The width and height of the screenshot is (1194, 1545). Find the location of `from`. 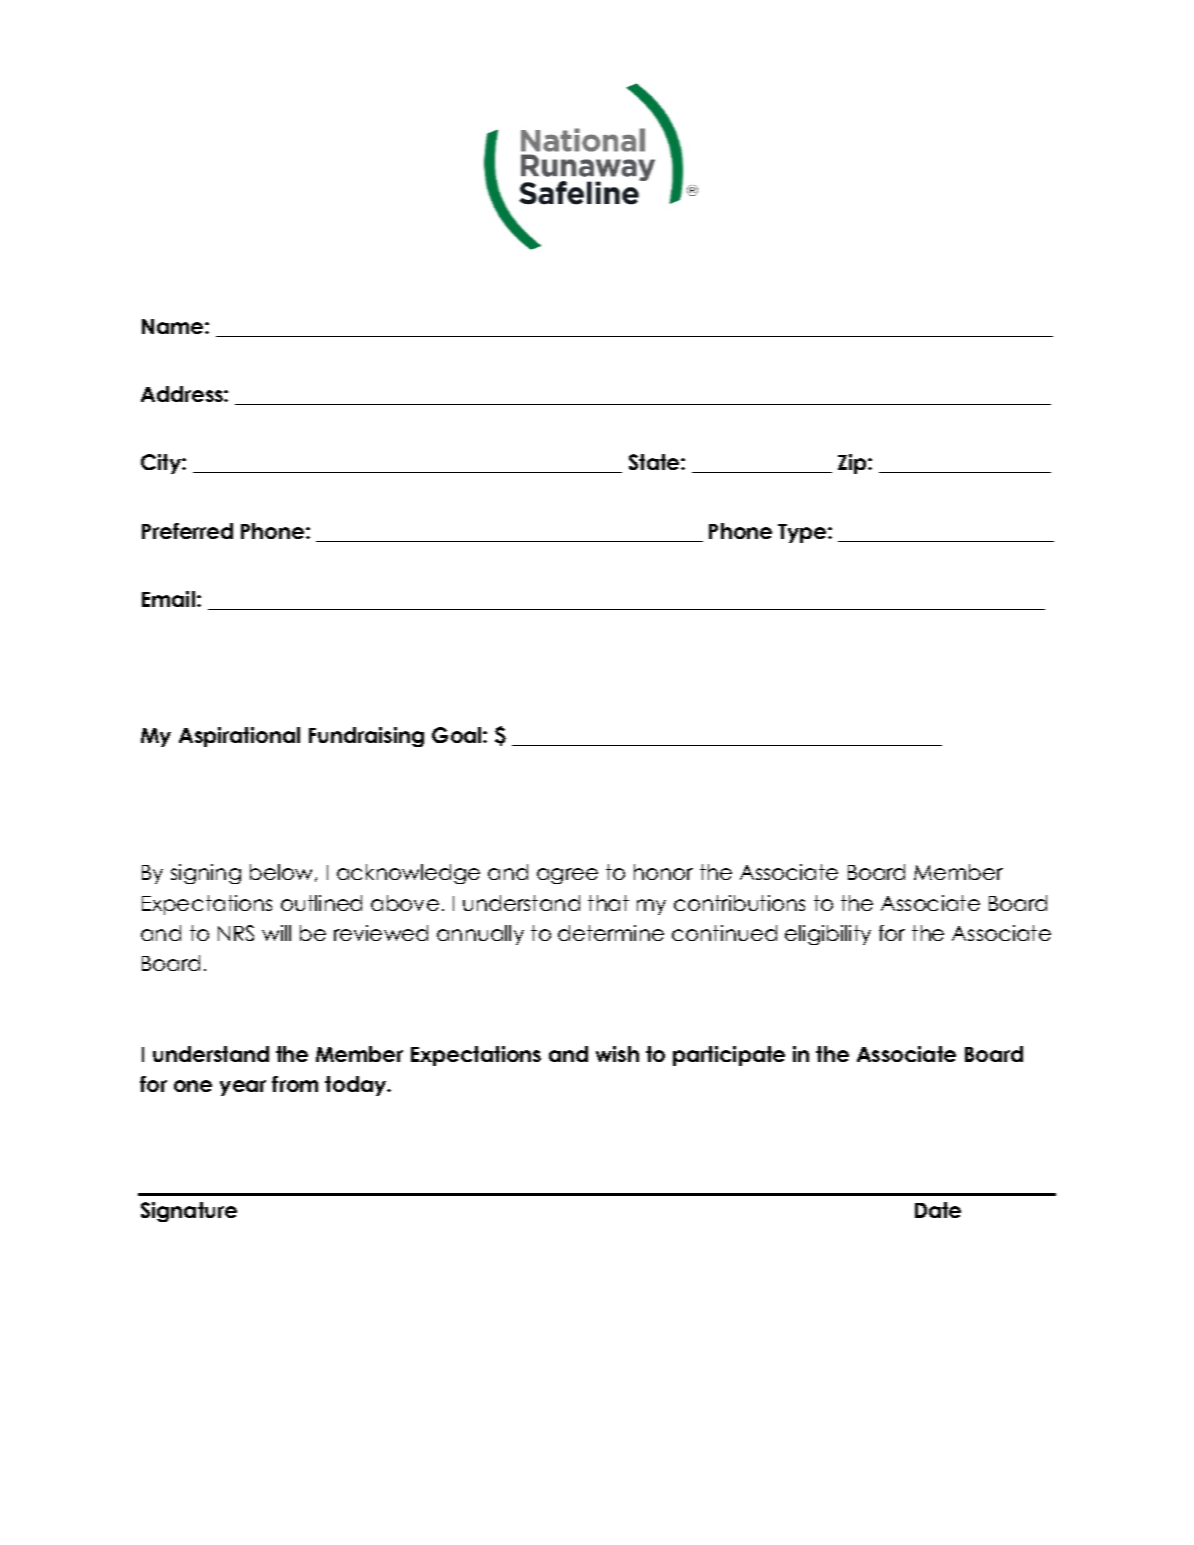

from is located at coordinates (295, 1084).
